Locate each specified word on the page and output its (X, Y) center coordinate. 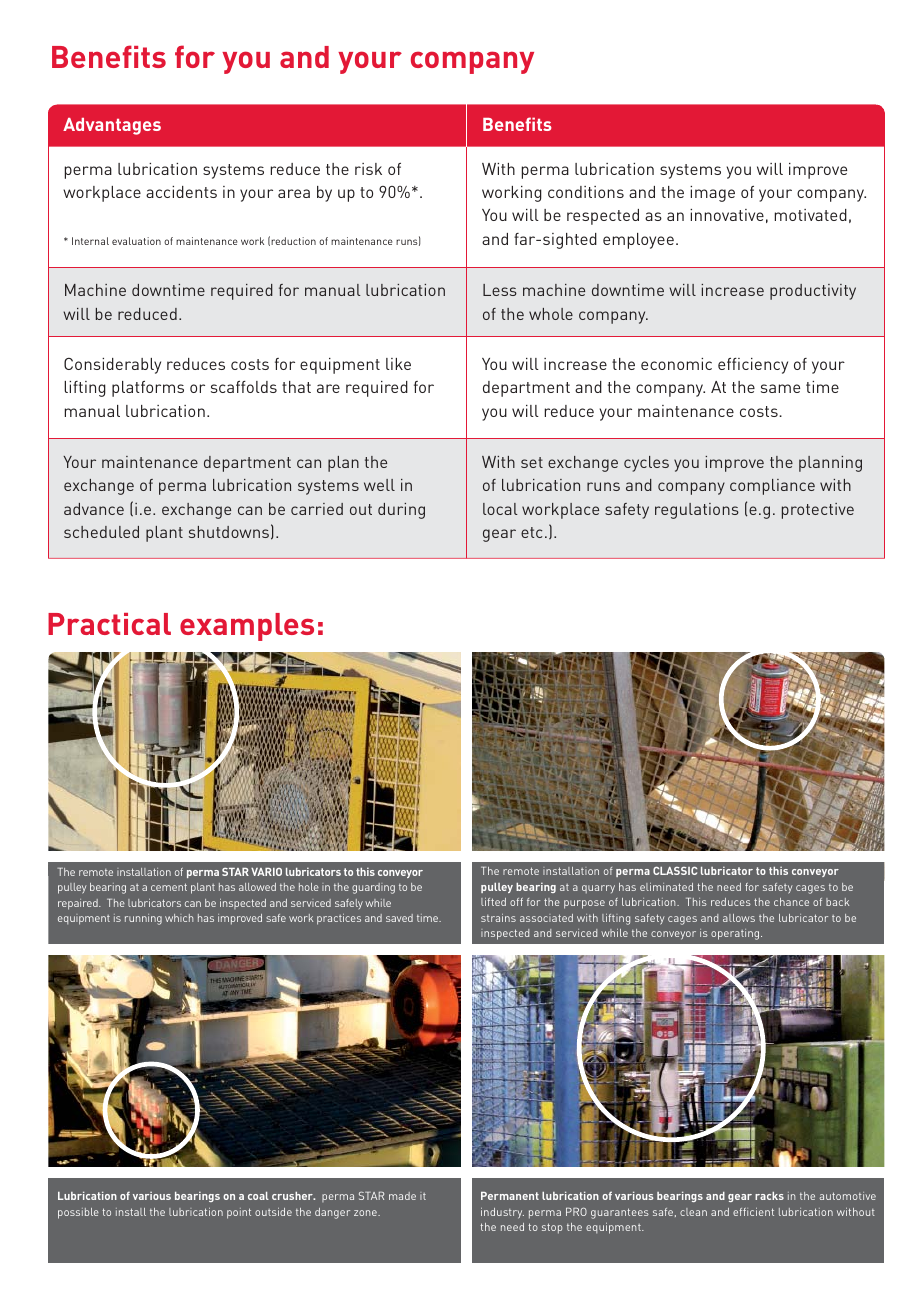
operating (736, 934)
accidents (181, 192)
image (712, 194)
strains (498, 918)
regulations (697, 511)
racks (769, 1196)
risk (368, 169)
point (239, 1213)
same (780, 388)
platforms (148, 389)
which (179, 918)
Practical (109, 624)
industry (502, 1213)
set (532, 462)
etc (531, 532)
